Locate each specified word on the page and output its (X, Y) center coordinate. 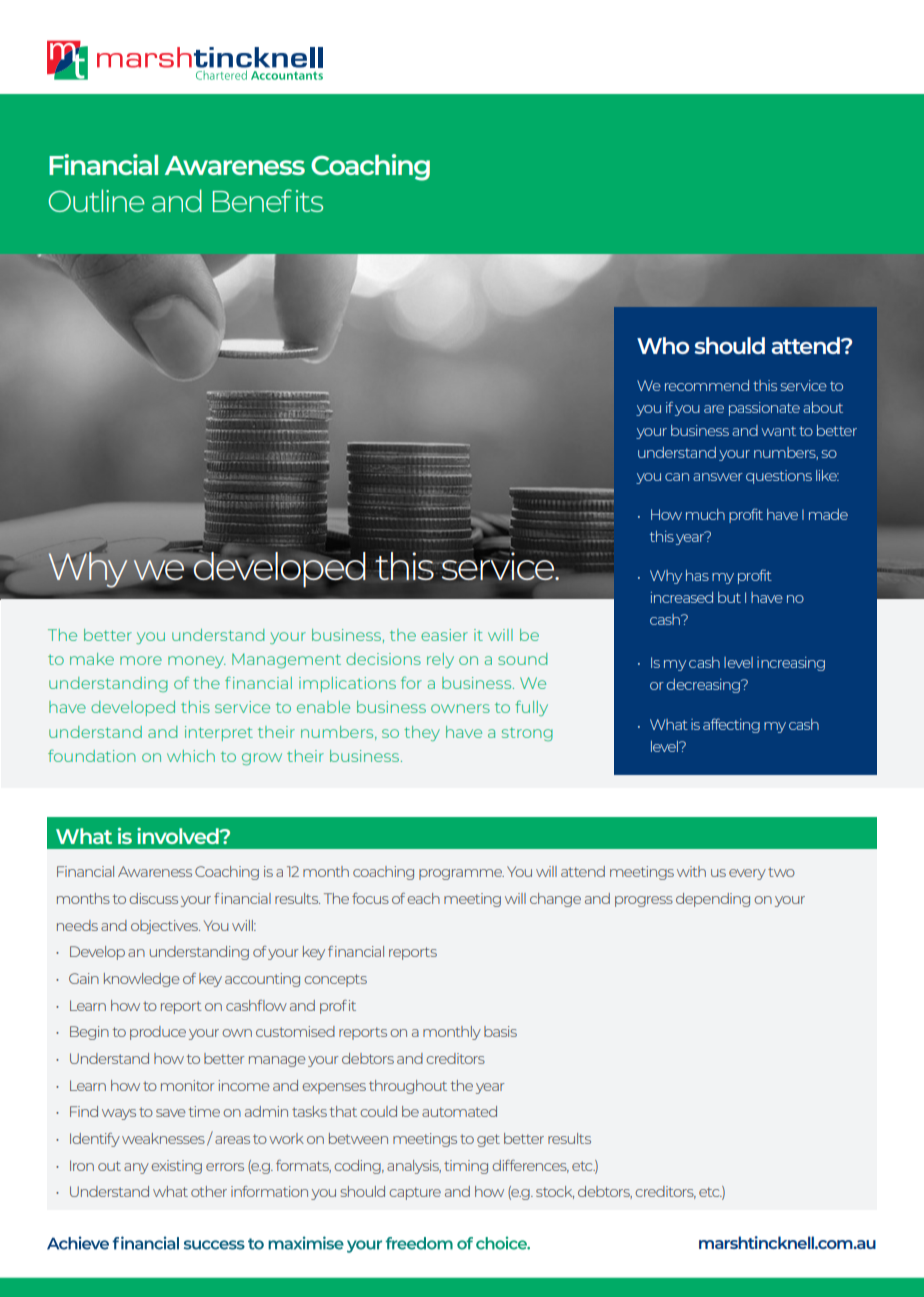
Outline (97, 200)
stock (555, 1192)
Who (663, 345)
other (209, 1191)
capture (415, 1193)
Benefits (268, 200)
